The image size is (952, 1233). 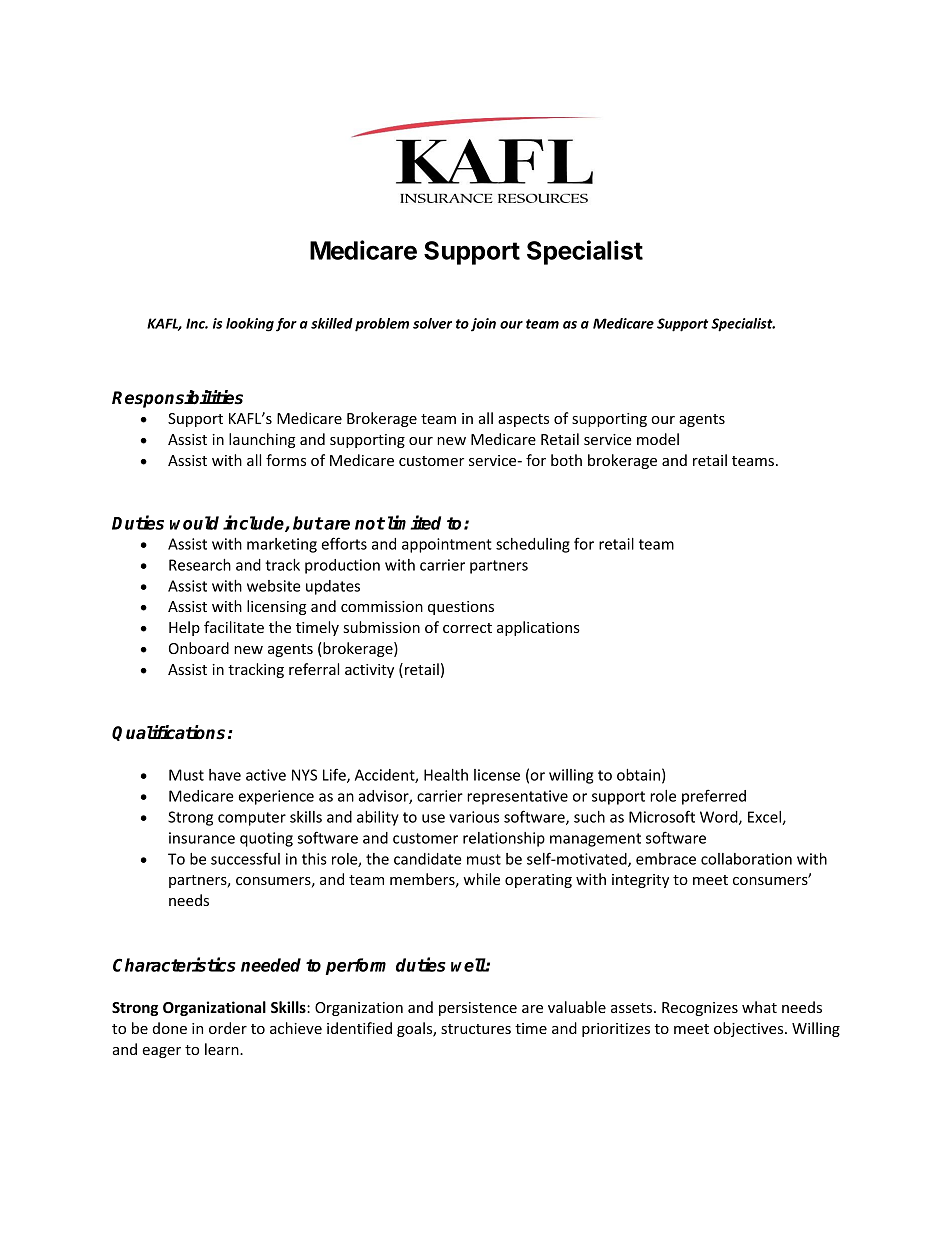 What do you see at coordinates (228, 1028) in the document?
I see `order` at bounding box center [228, 1028].
